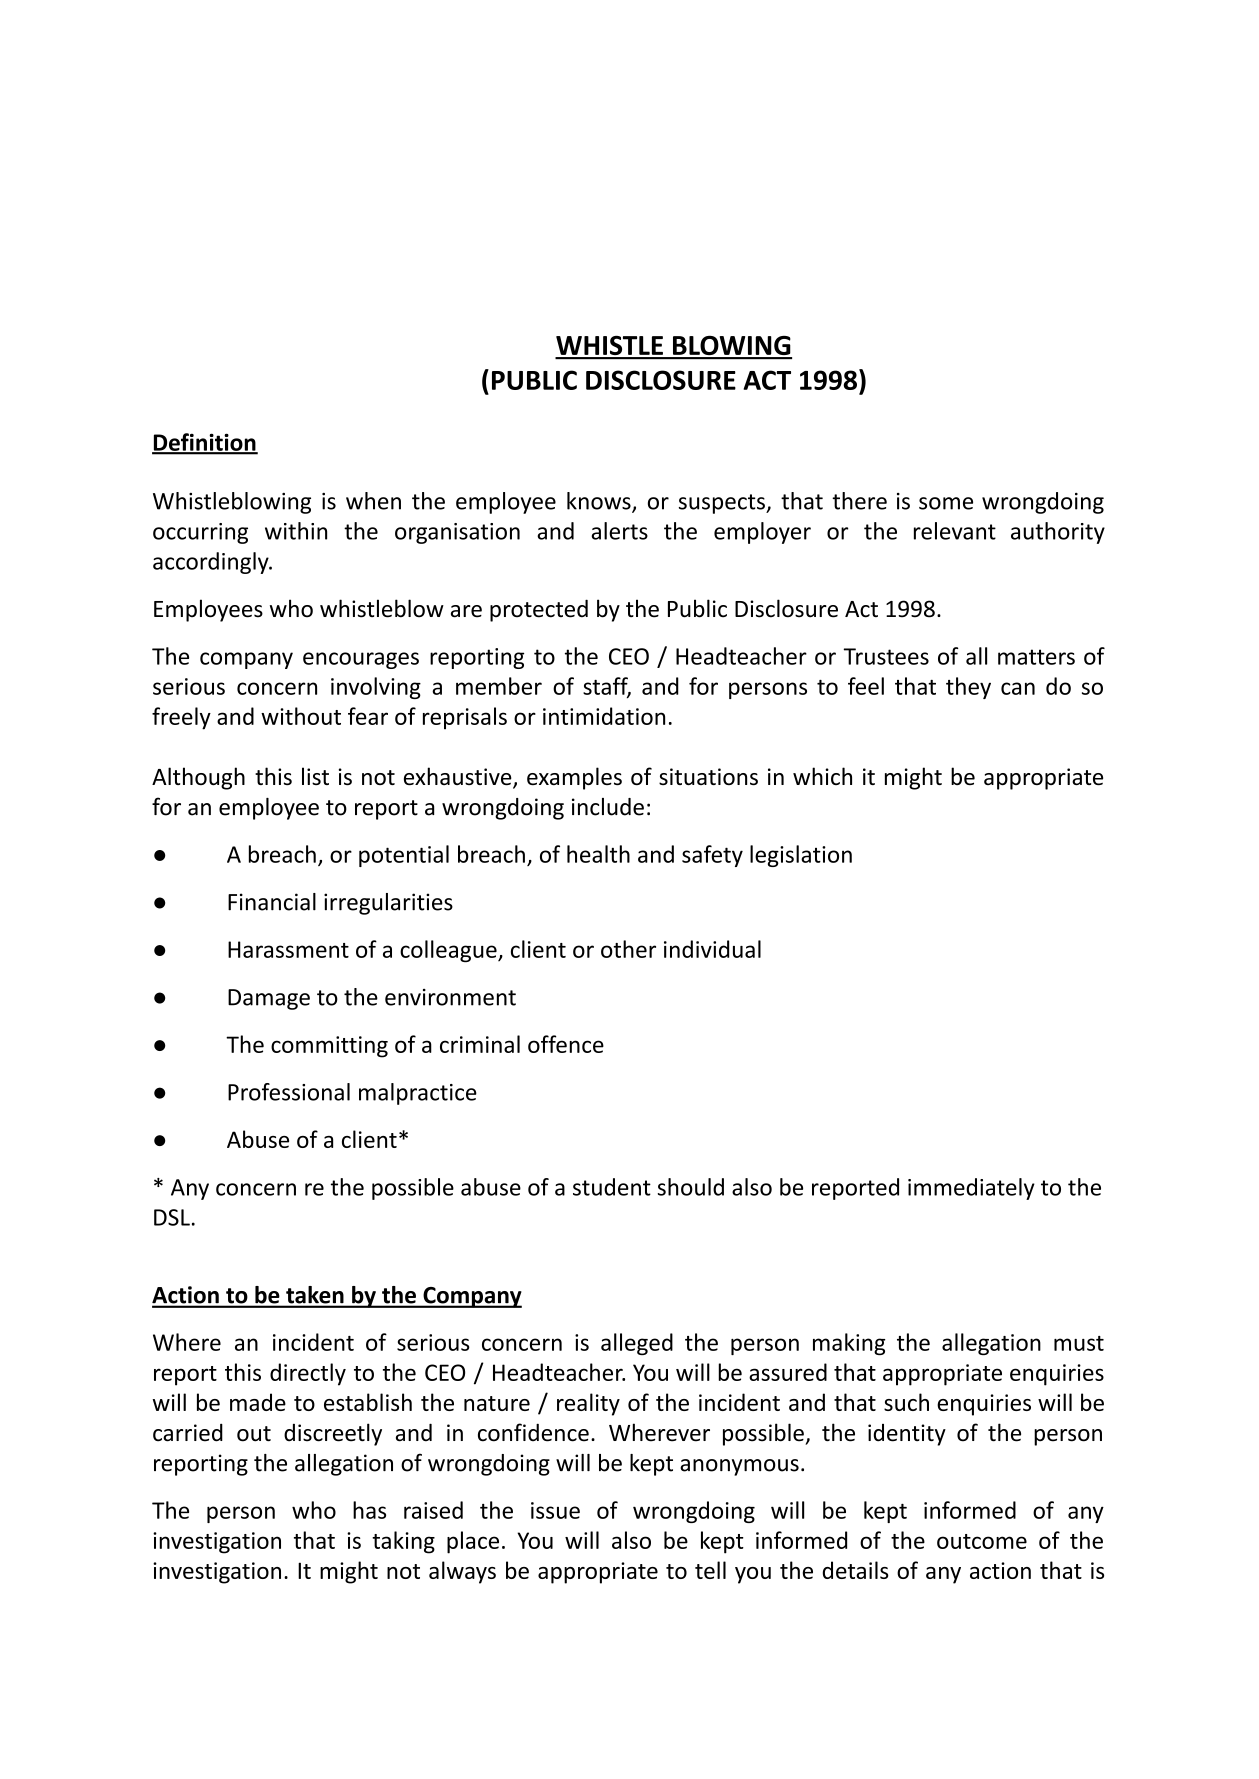  What do you see at coordinates (296, 531) in the screenshot?
I see `within` at bounding box center [296, 531].
